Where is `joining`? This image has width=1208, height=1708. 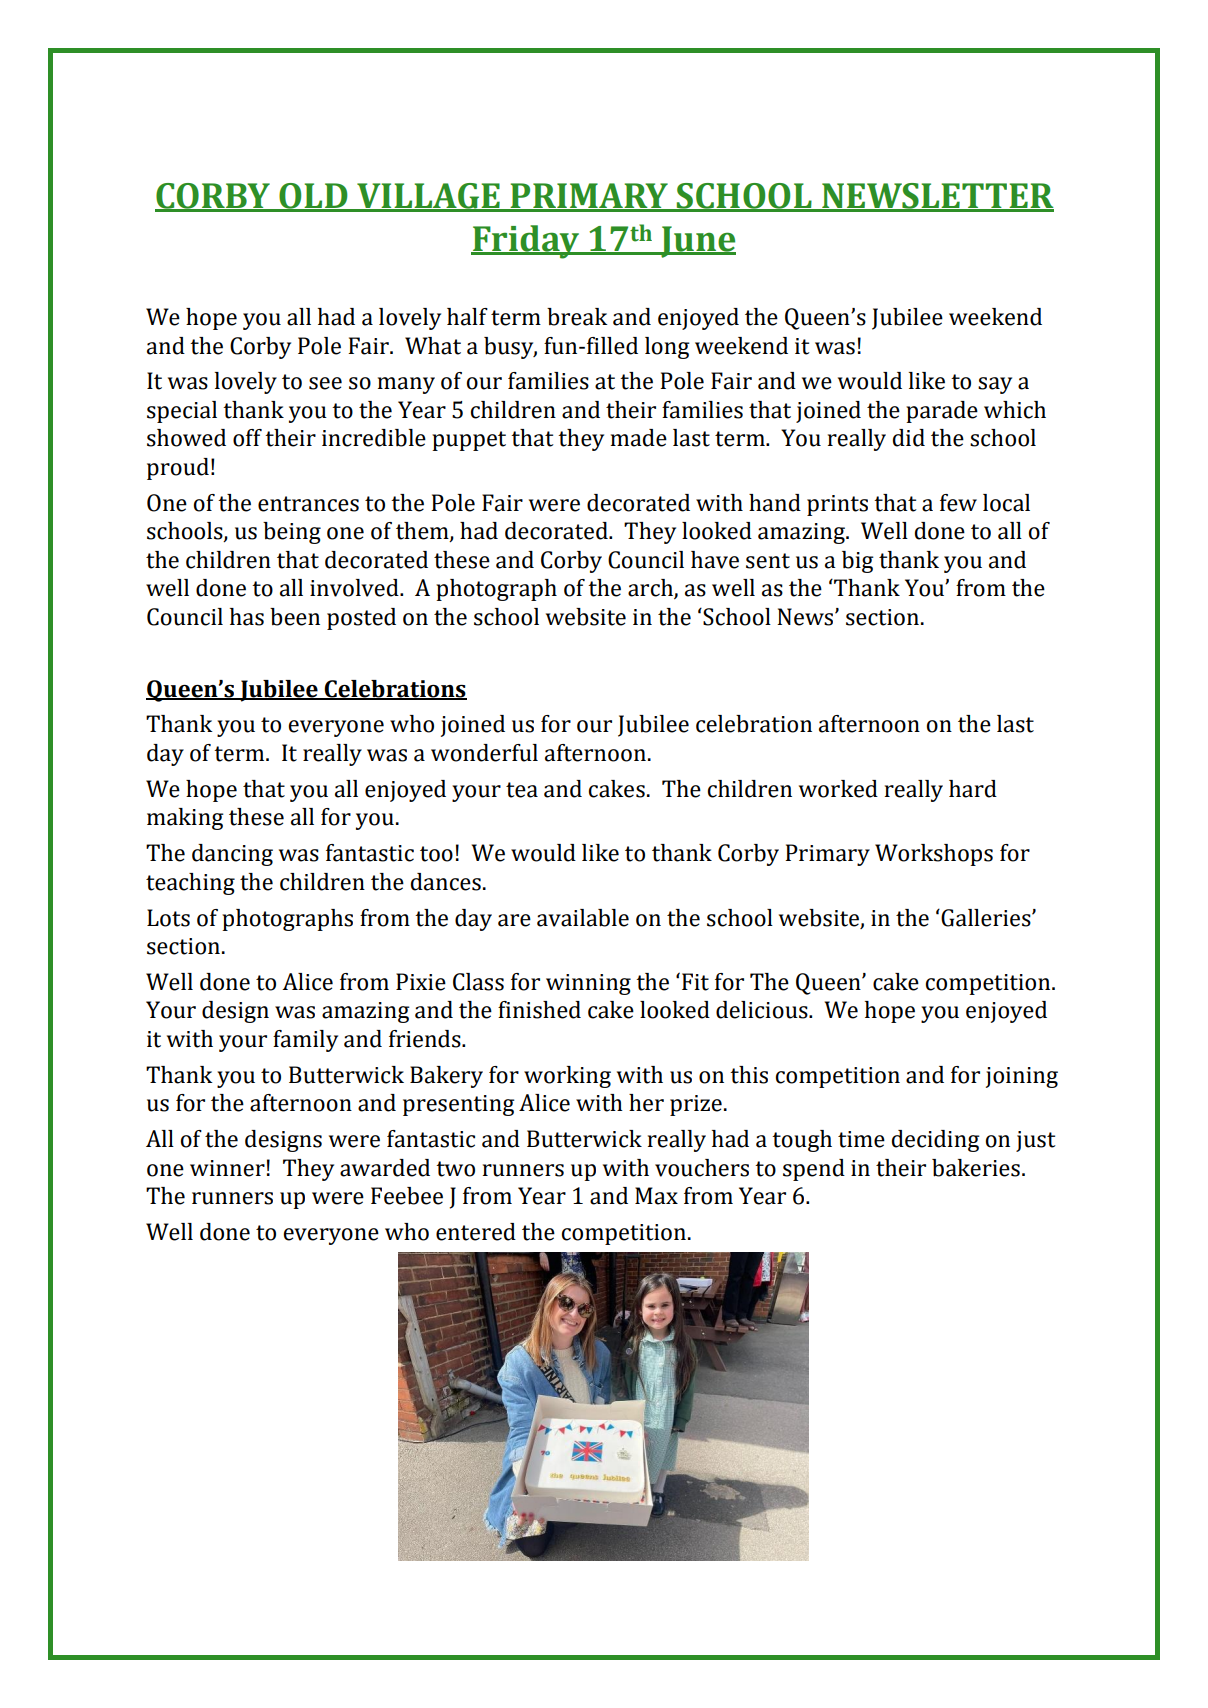
joining is located at coordinates (1022, 1077).
